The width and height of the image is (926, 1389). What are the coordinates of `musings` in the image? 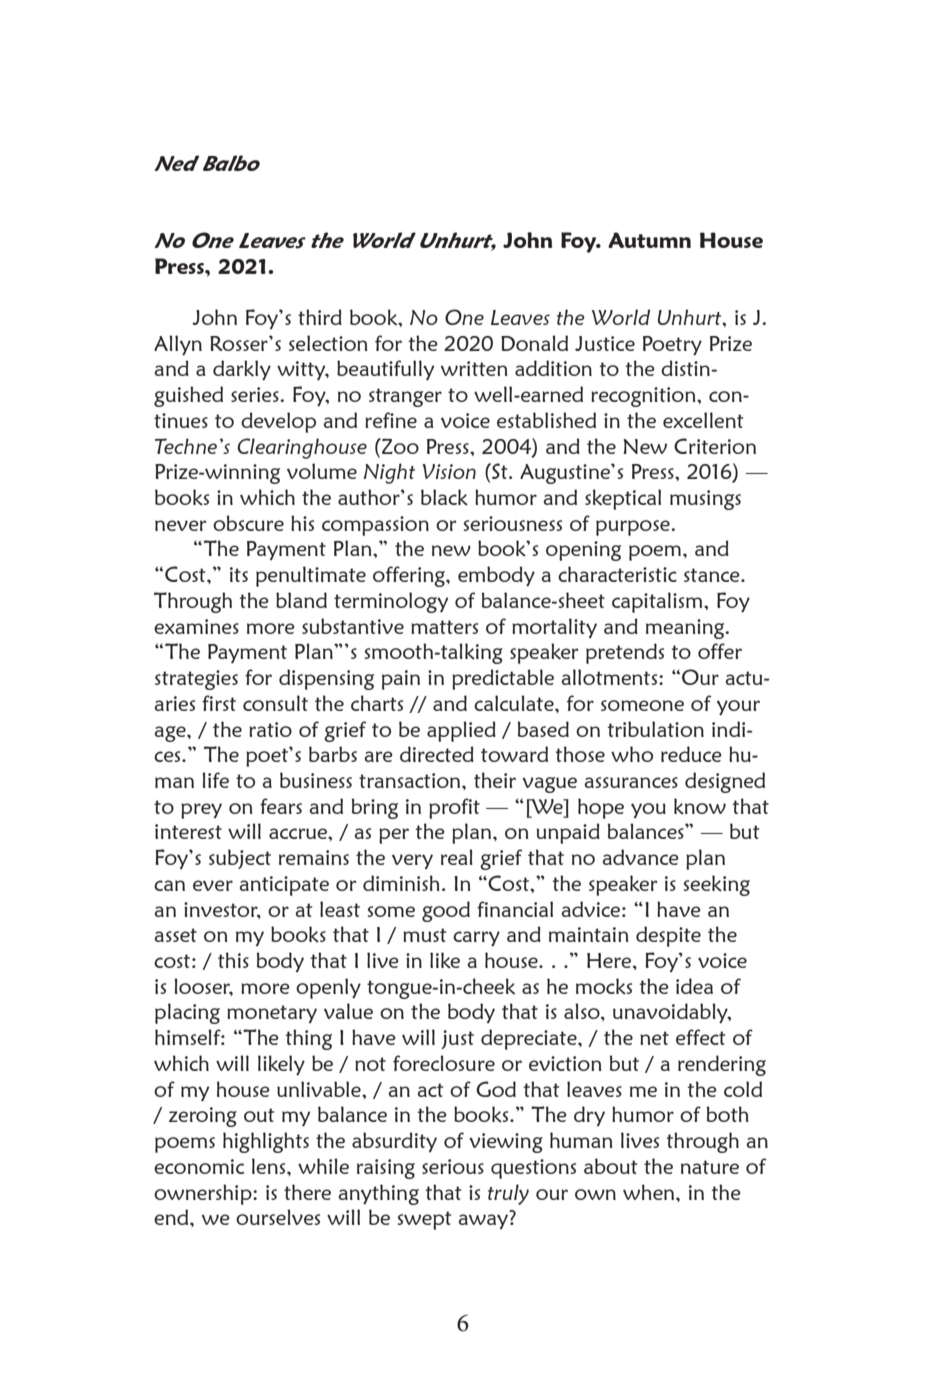 It's located at (705, 500).
